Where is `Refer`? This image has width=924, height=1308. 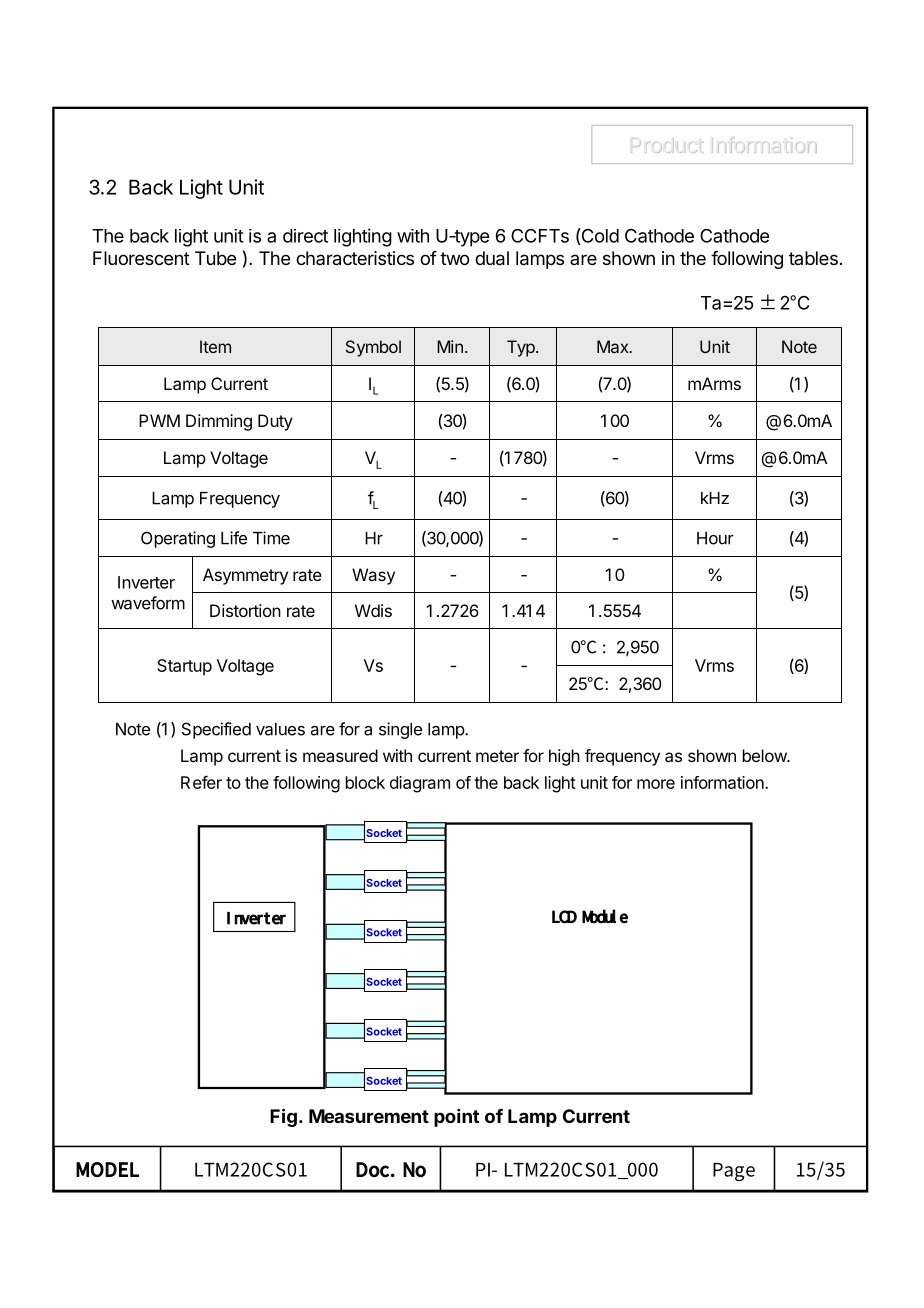
Refer is located at coordinates (201, 782).
